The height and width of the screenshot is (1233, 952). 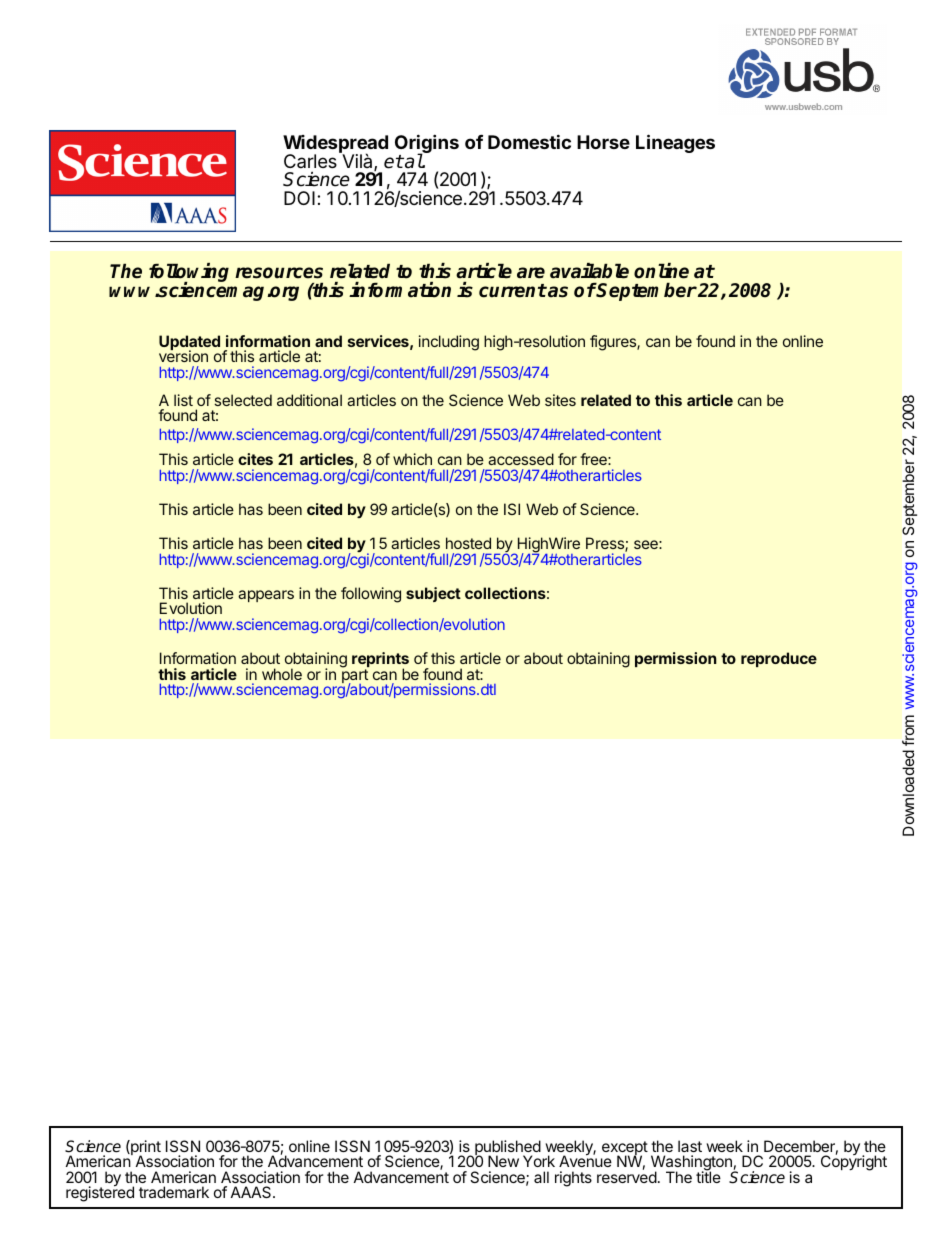 I want to click on New, so click(x=503, y=1161).
